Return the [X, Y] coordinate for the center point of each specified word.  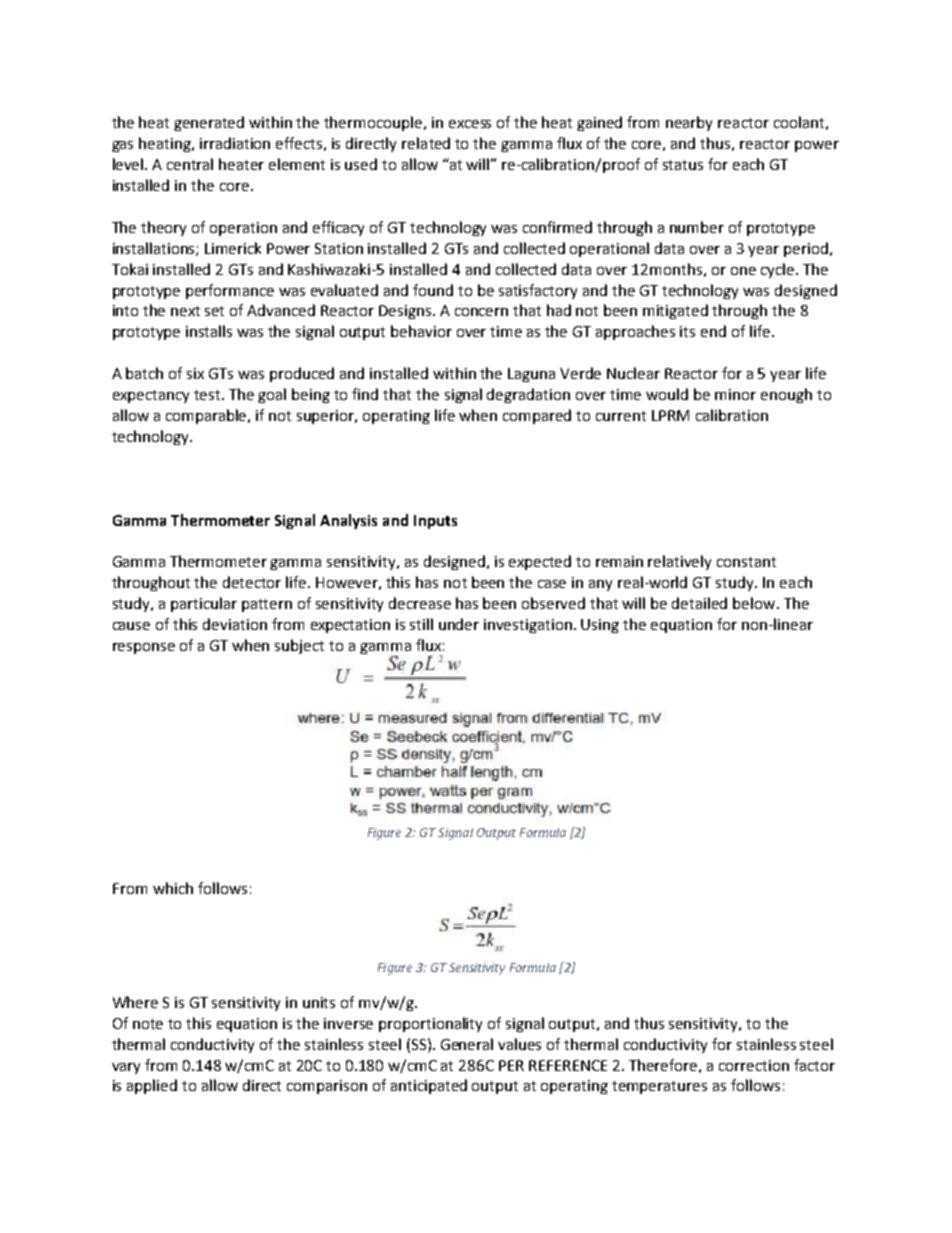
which [173, 888]
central [190, 164]
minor [735, 394]
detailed [699, 603]
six [195, 373]
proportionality [430, 1024]
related [426, 143]
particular [204, 604]
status [683, 165]
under [459, 624]
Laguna [531, 375]
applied [152, 1086]
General [467, 1044]
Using [600, 626]
